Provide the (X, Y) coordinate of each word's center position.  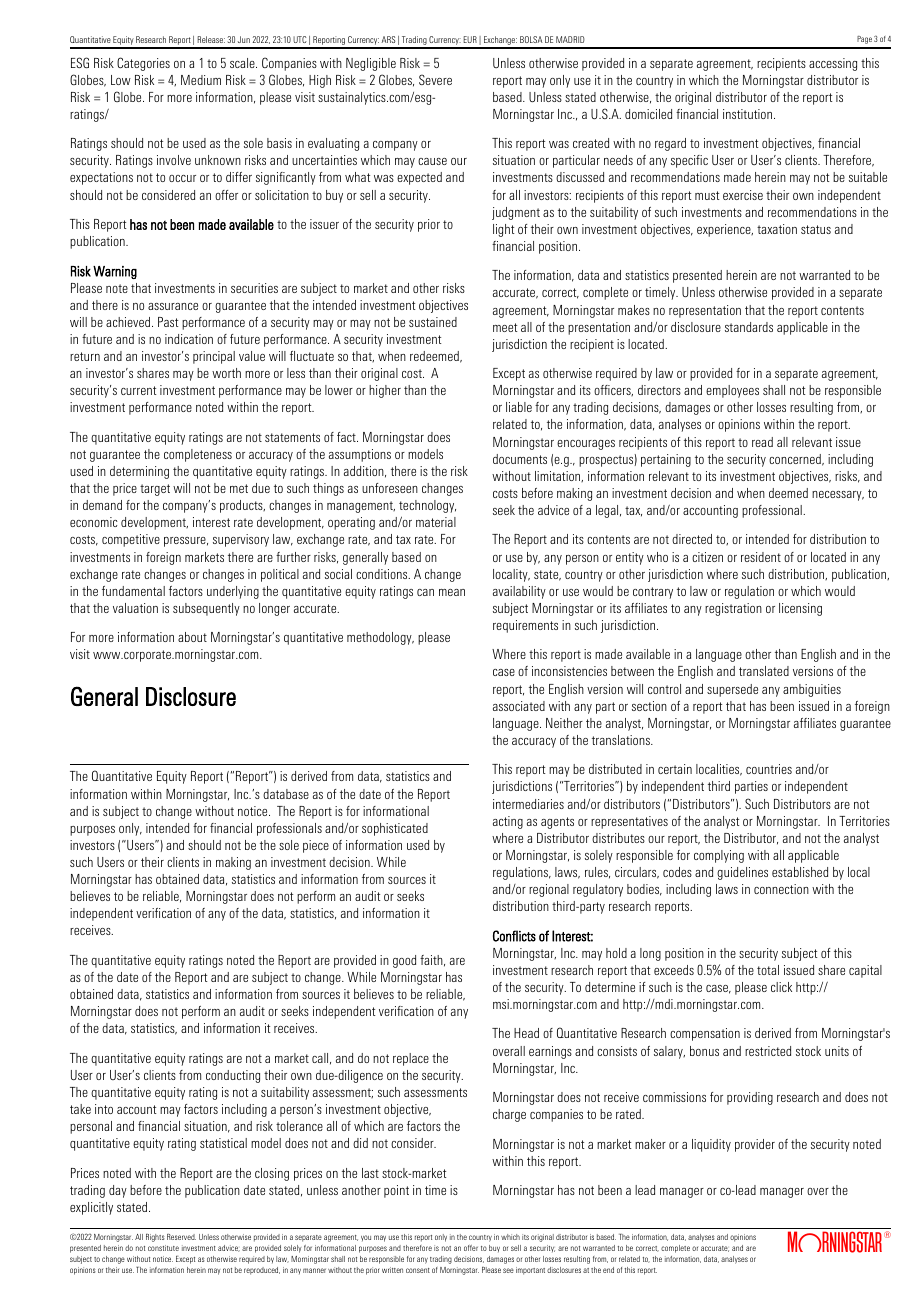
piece (316, 846)
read (762, 442)
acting (508, 822)
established (800, 872)
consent (418, 1270)
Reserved (181, 1237)
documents (520, 459)
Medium (201, 80)
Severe (435, 79)
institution (749, 114)
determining (139, 472)
